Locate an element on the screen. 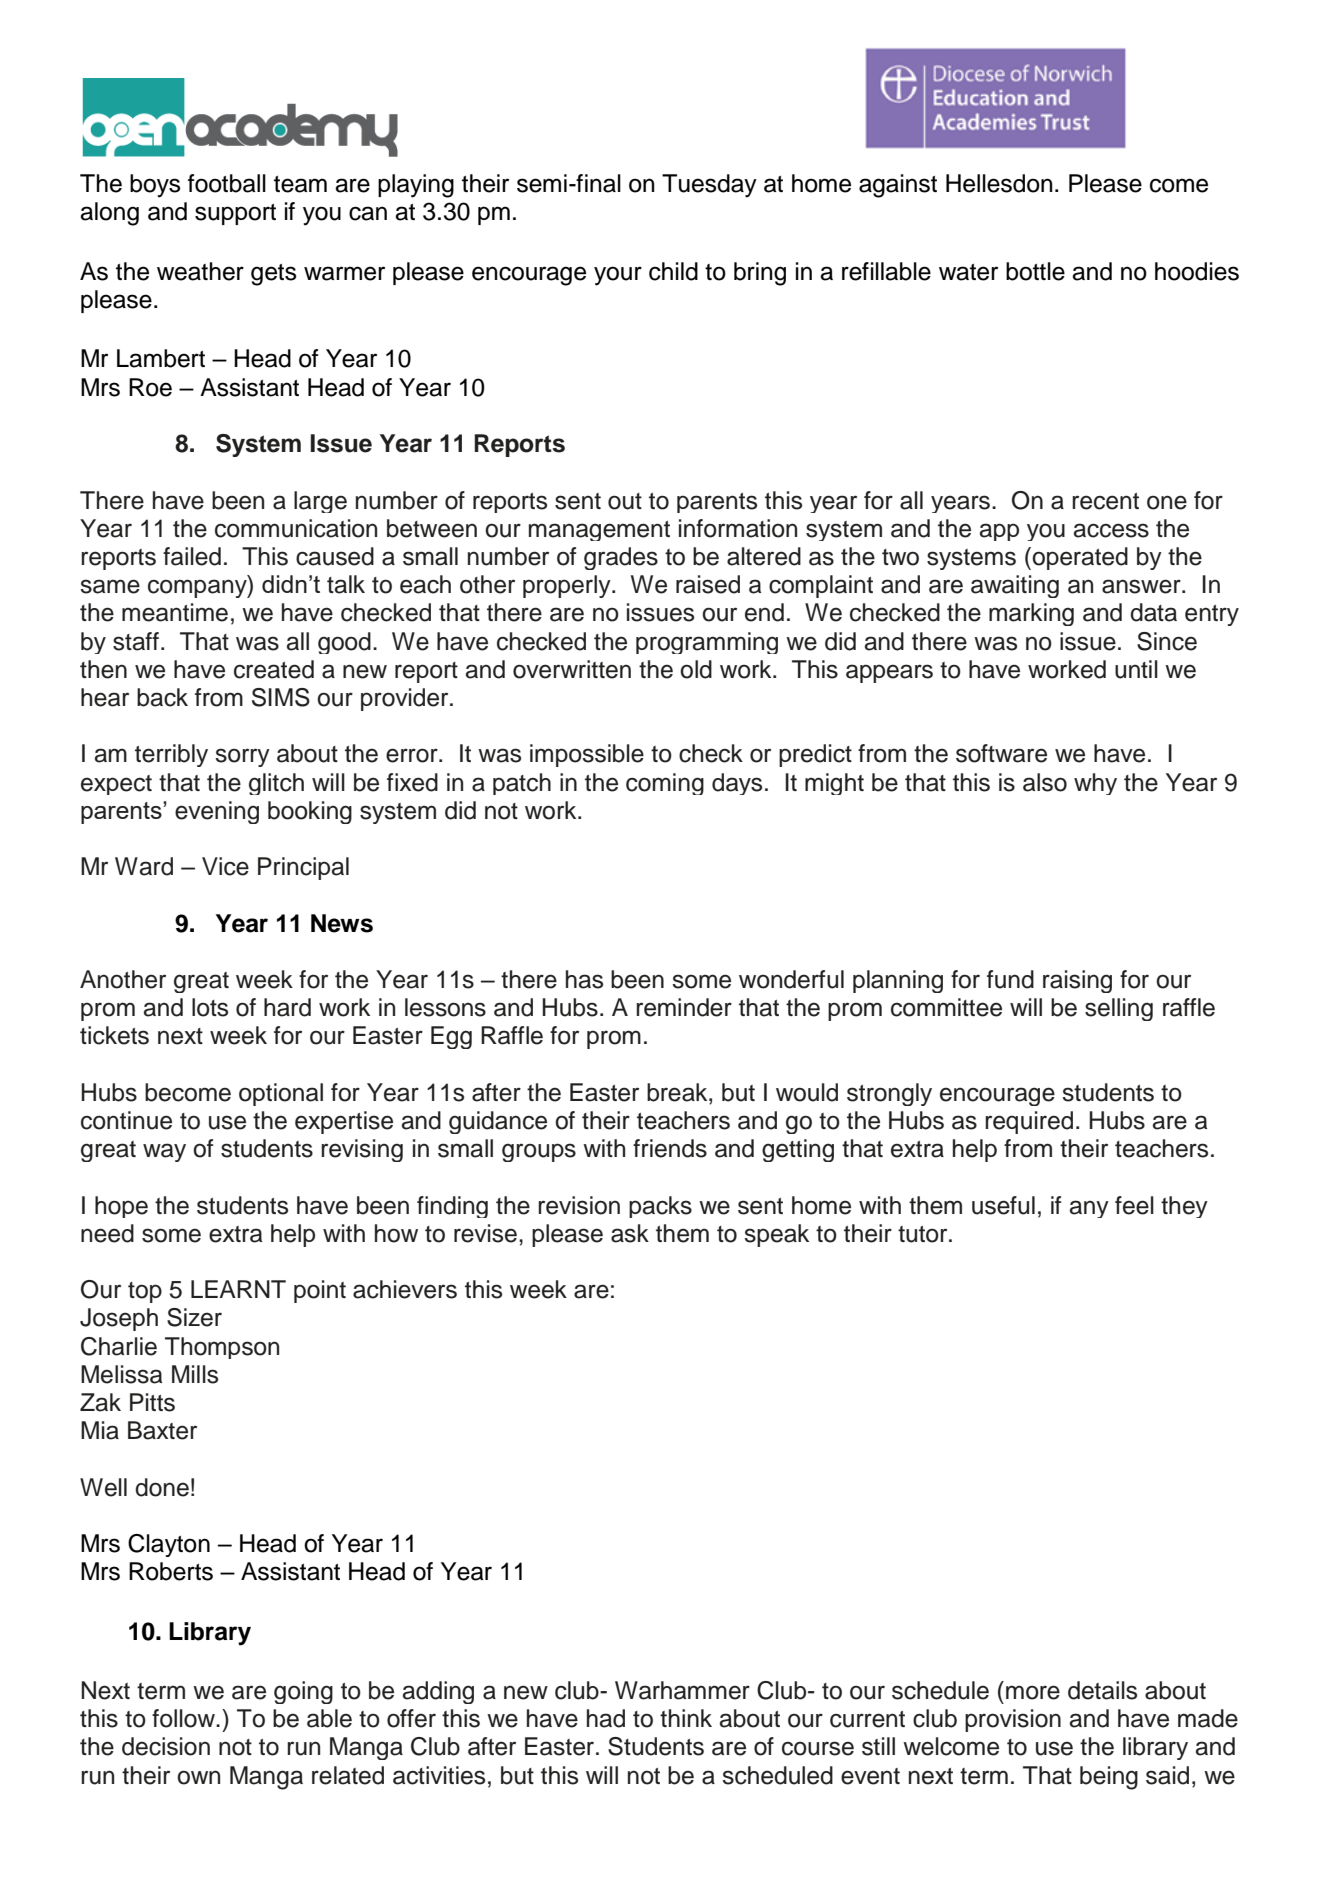 This screenshot has width=1327, height=1877. access is located at coordinates (1111, 530).
